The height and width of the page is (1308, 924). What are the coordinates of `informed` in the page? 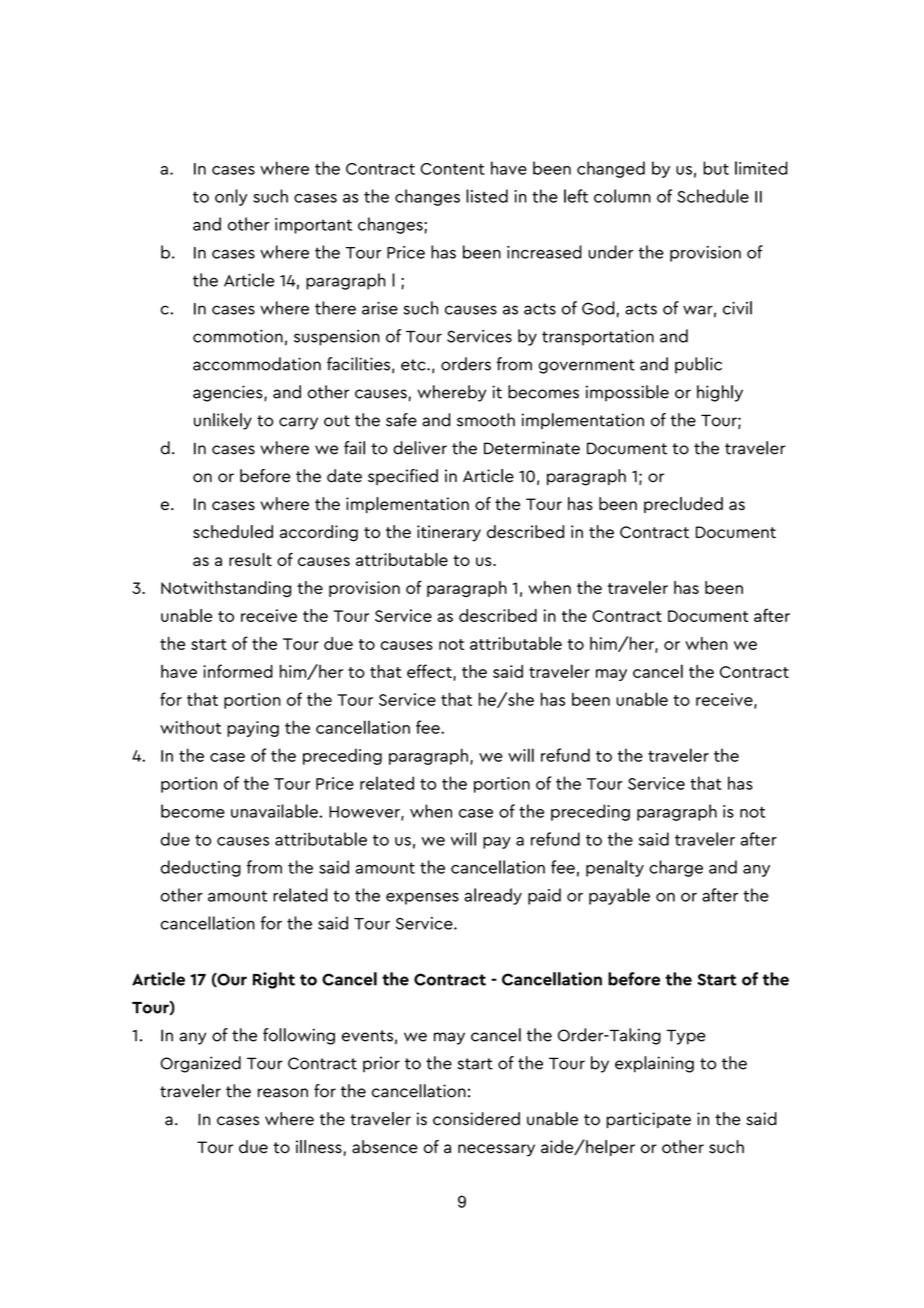 It's located at (238, 671).
